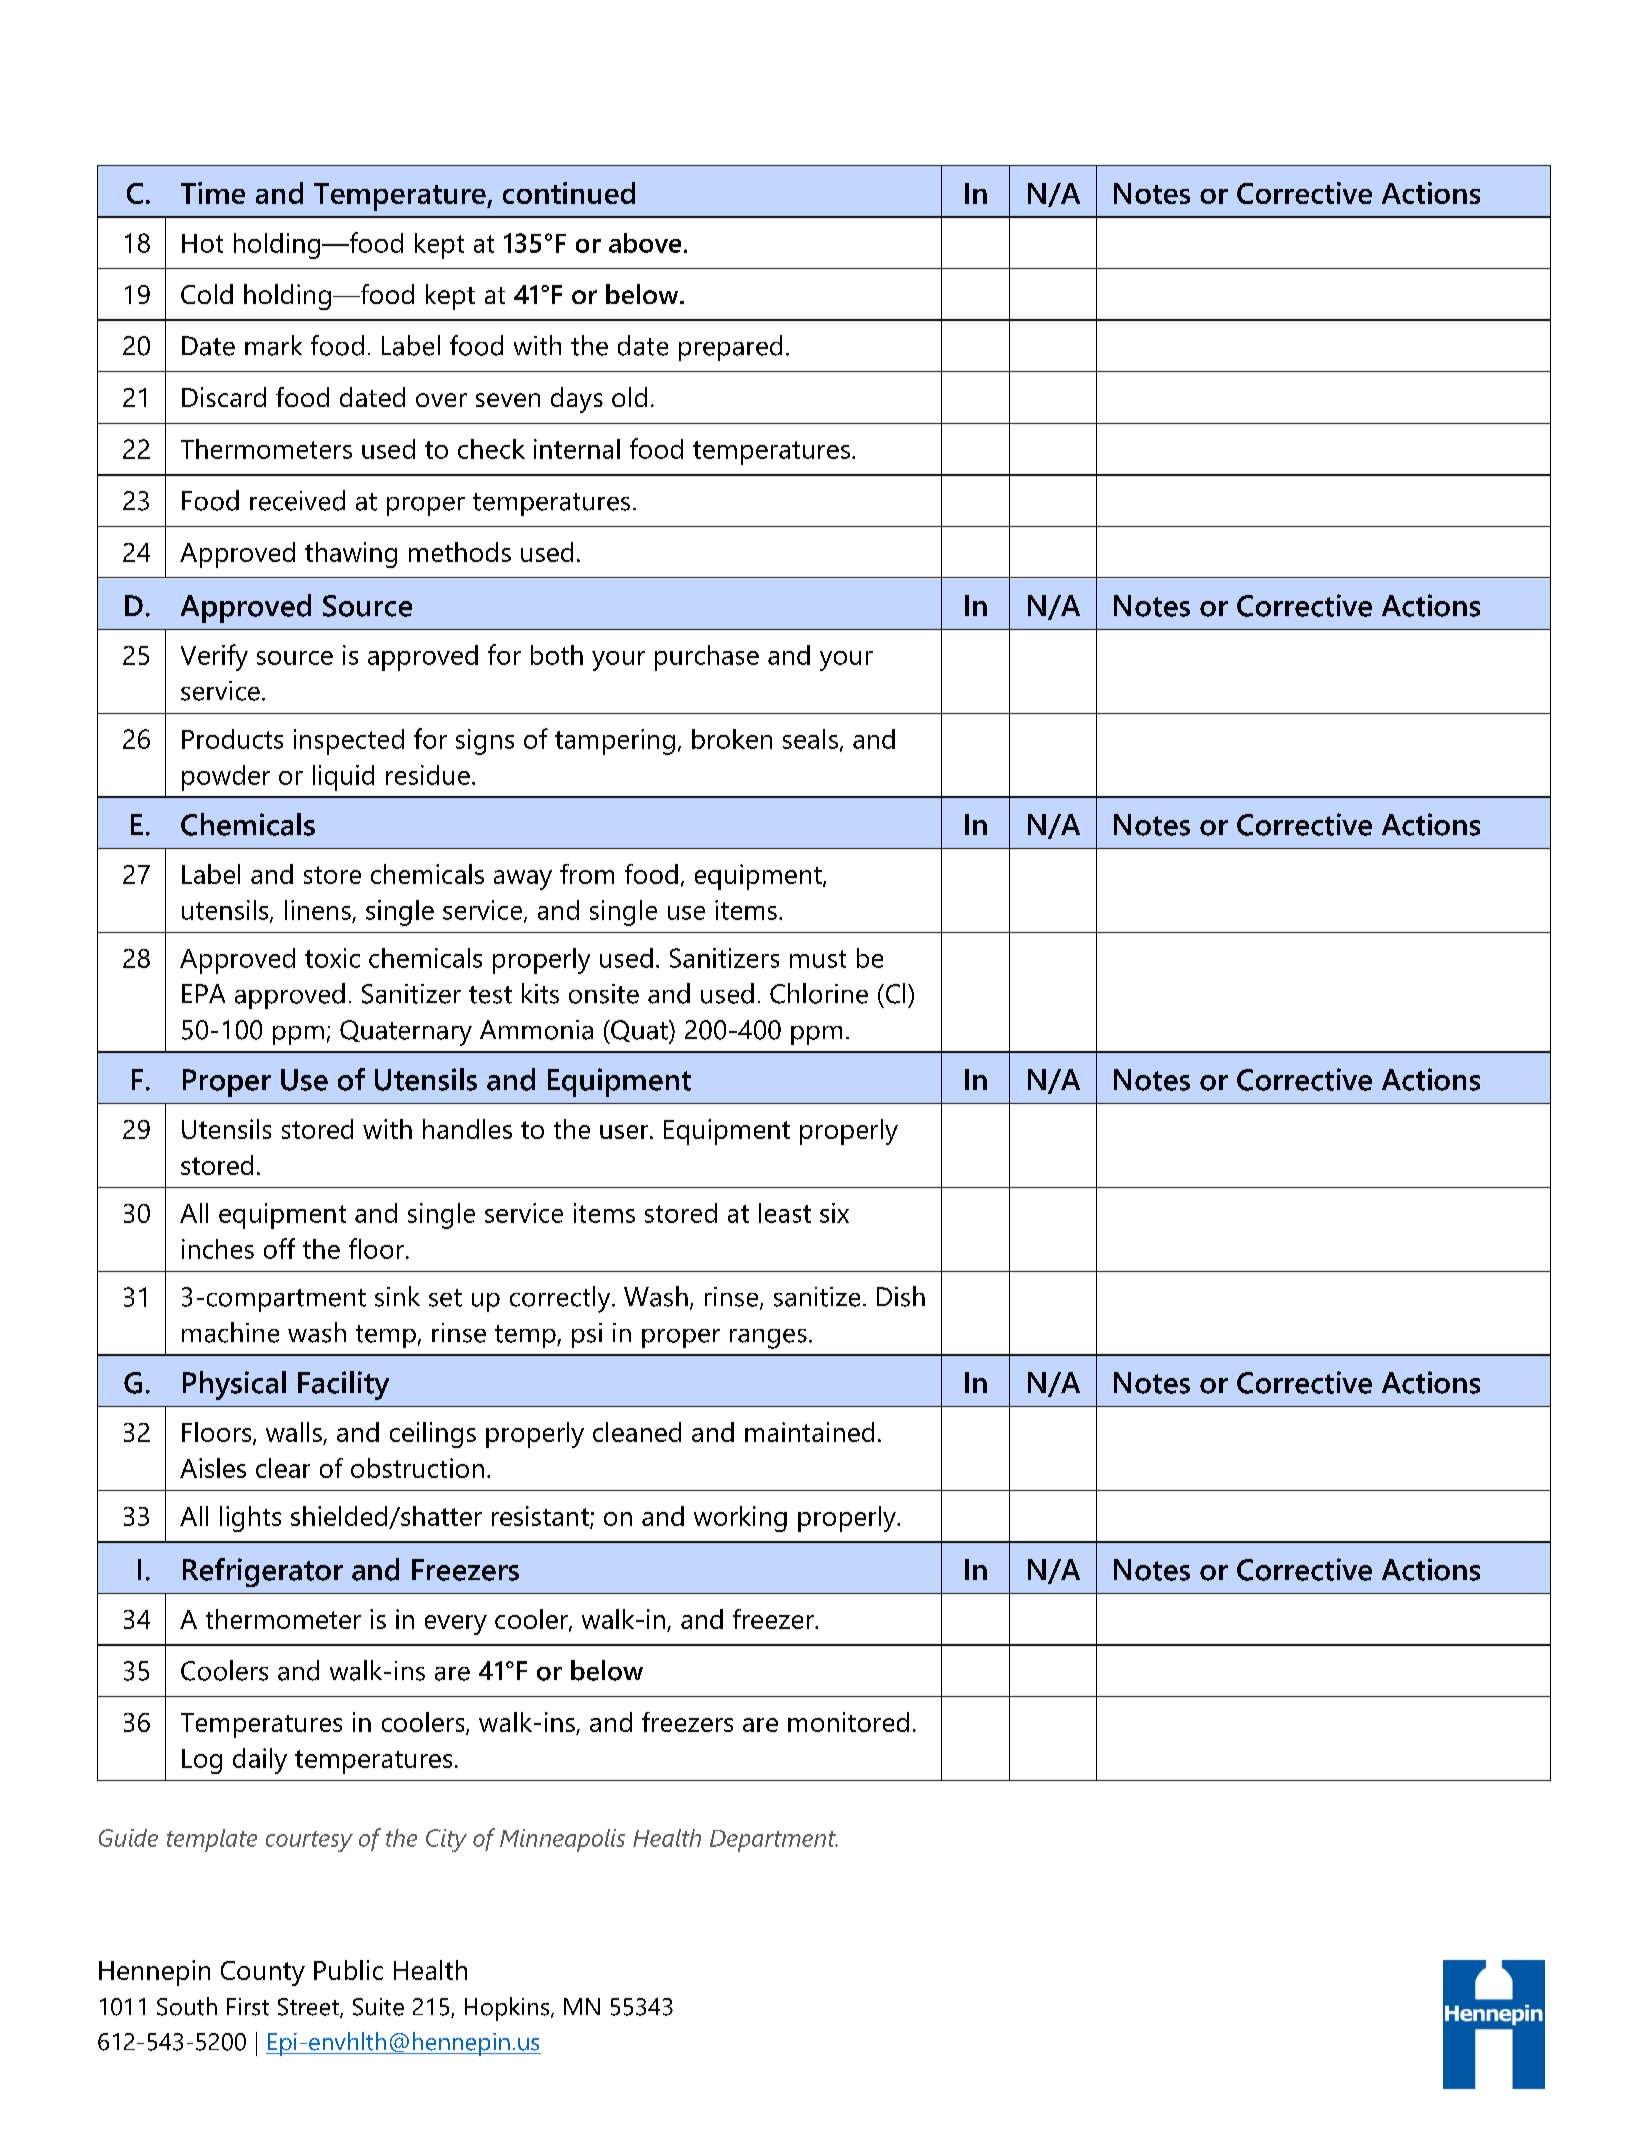 This screenshot has height=2134, width=1649. What do you see at coordinates (730, 348) in the screenshot?
I see `prepared` at bounding box center [730, 348].
